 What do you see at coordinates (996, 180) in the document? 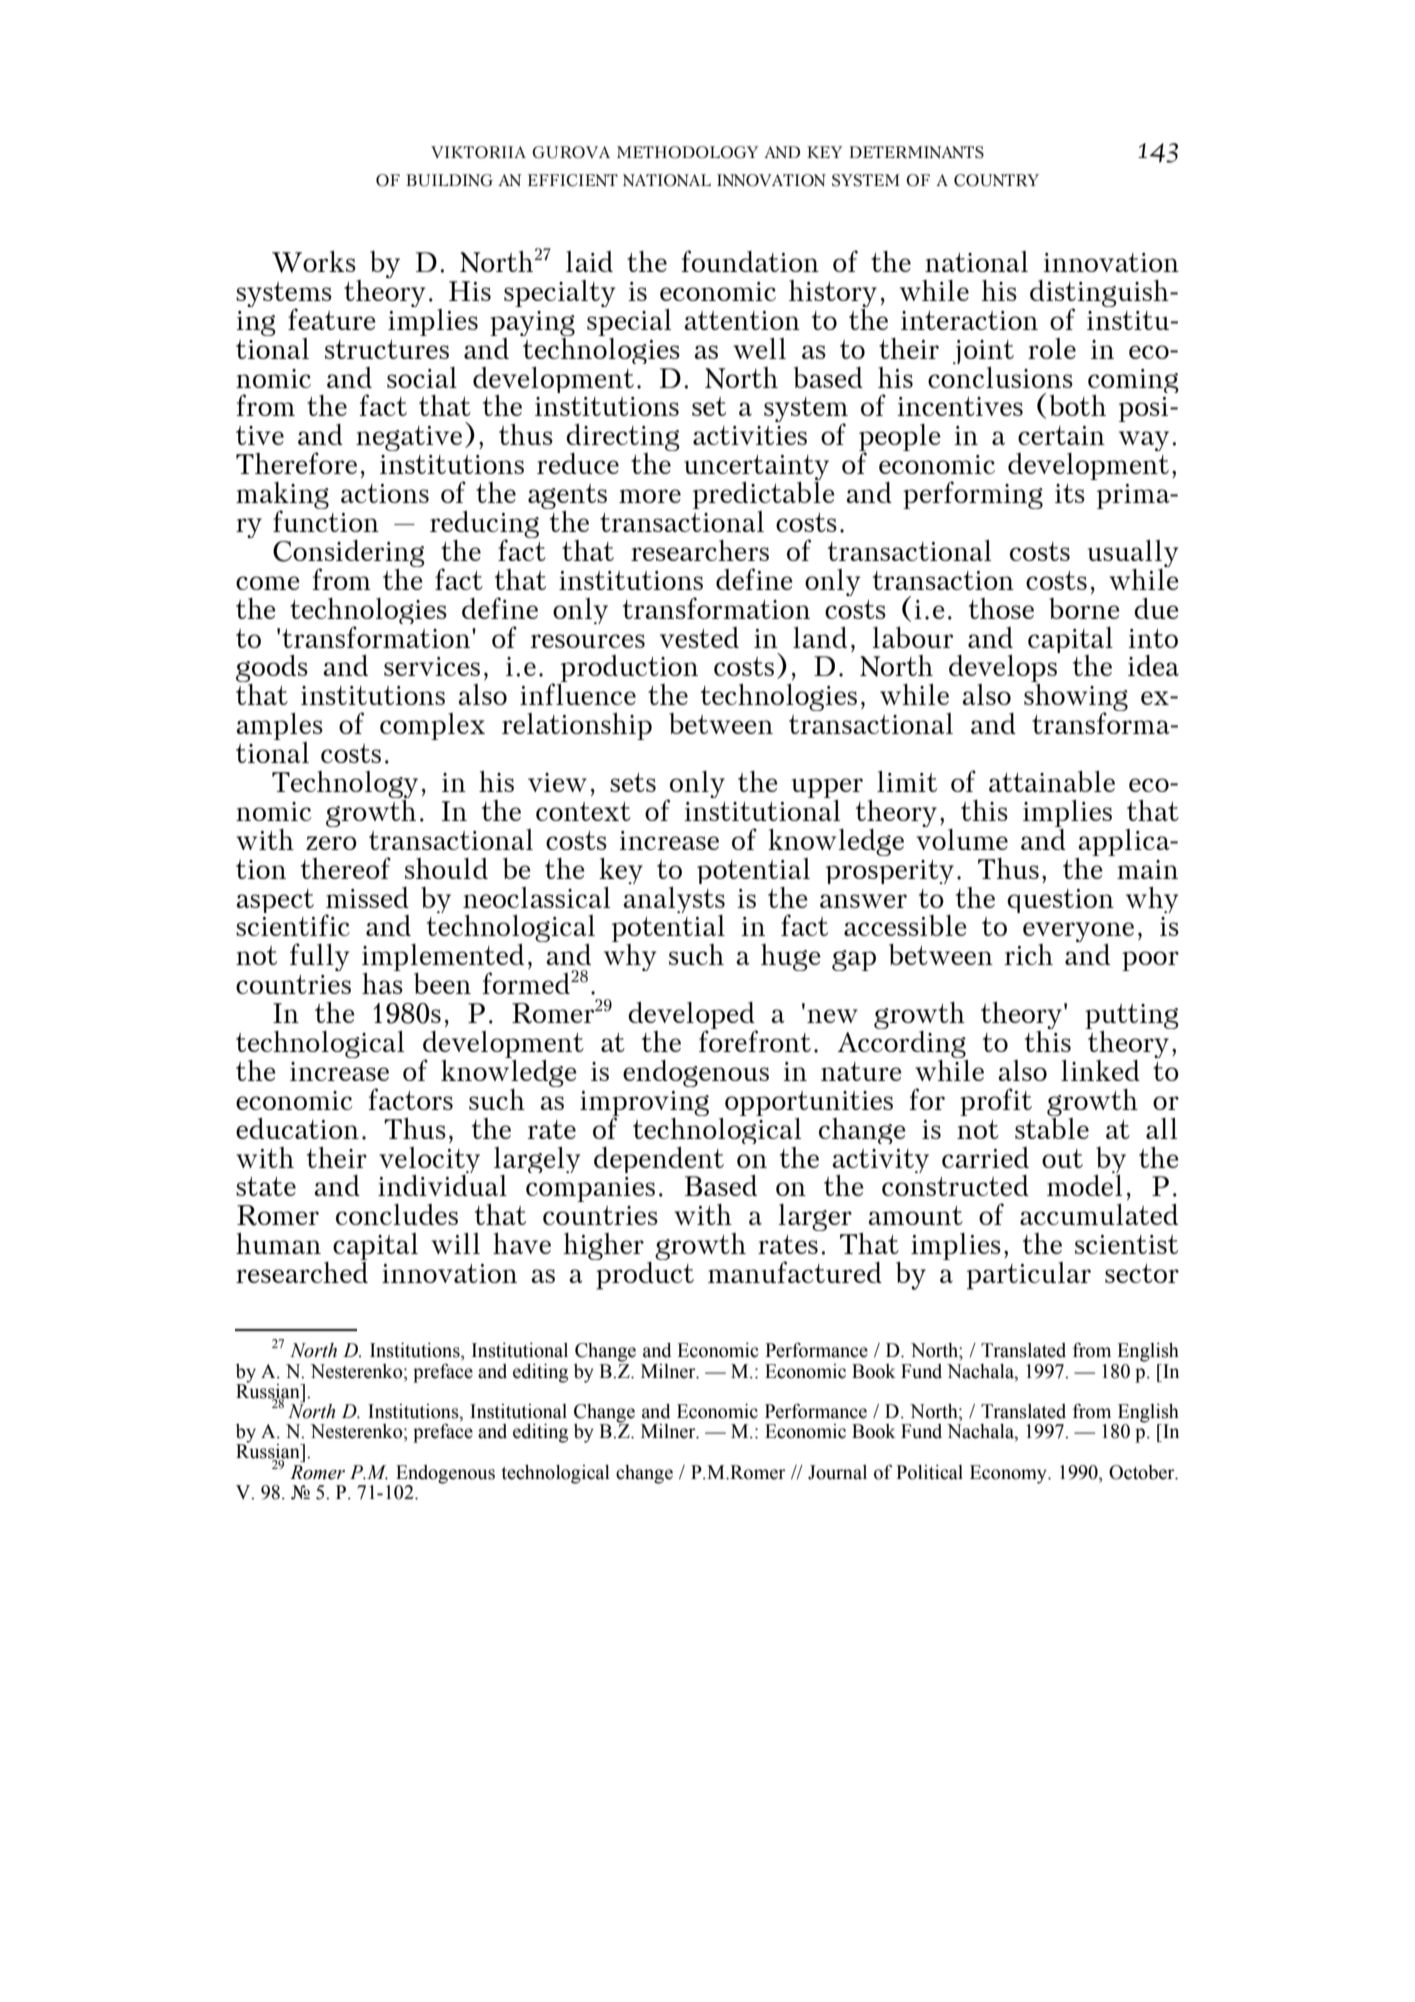
I see `COUNTRY` at bounding box center [996, 180].
